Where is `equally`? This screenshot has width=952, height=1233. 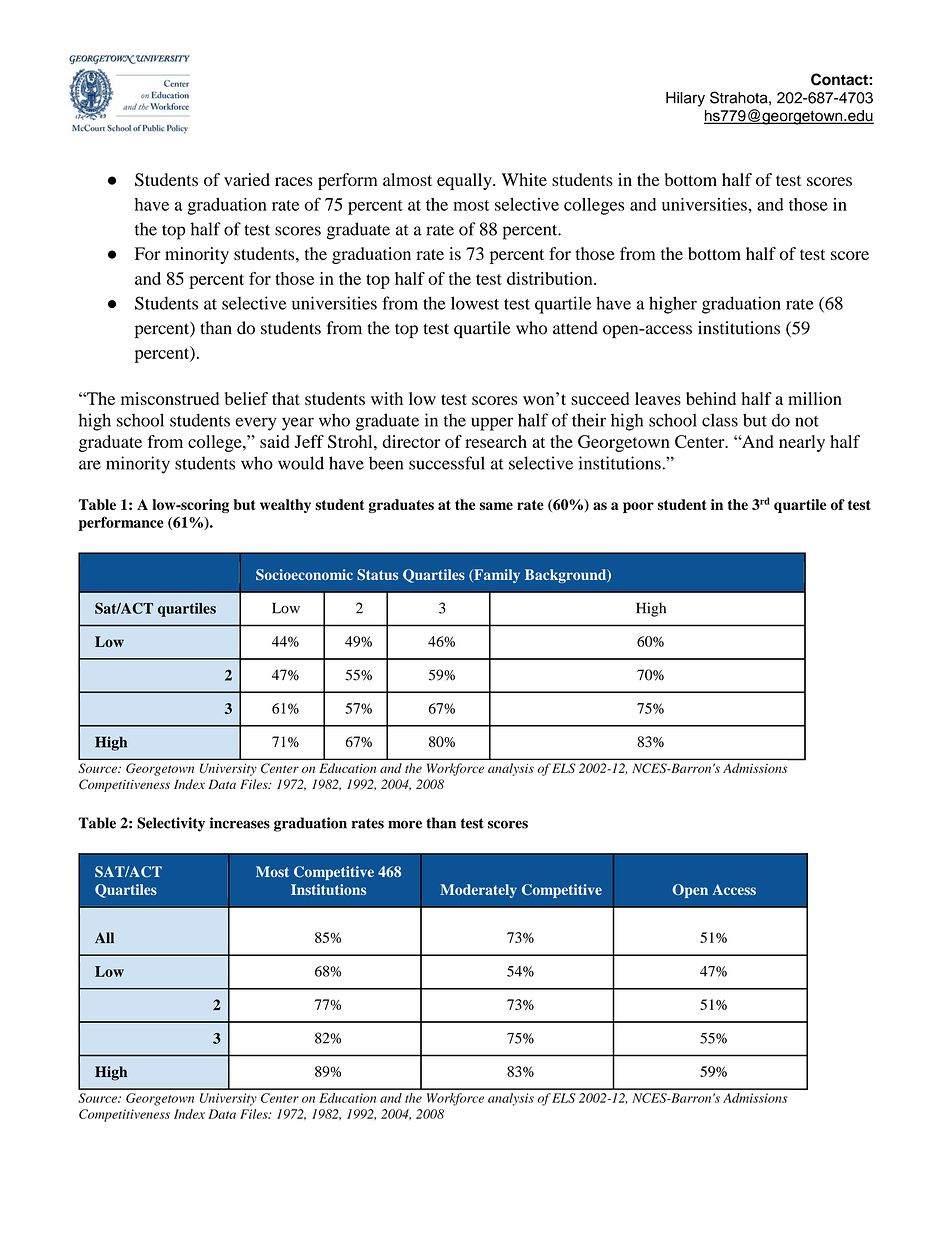
equally is located at coordinates (465, 181).
